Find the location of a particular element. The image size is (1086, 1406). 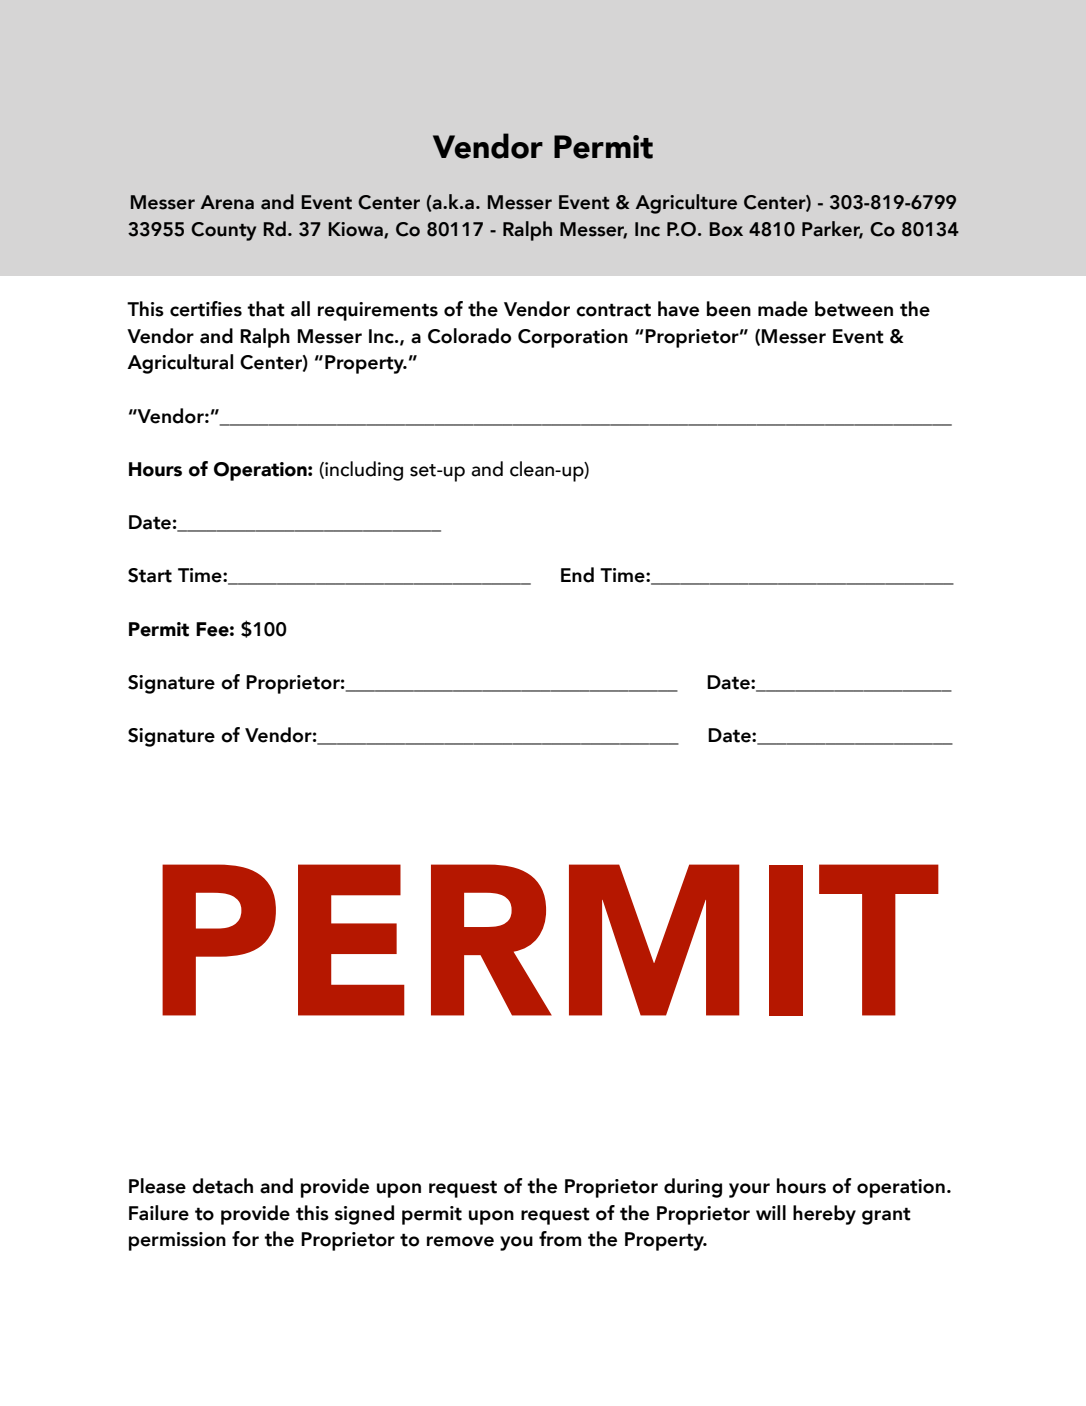

County is located at coordinates (223, 231).
